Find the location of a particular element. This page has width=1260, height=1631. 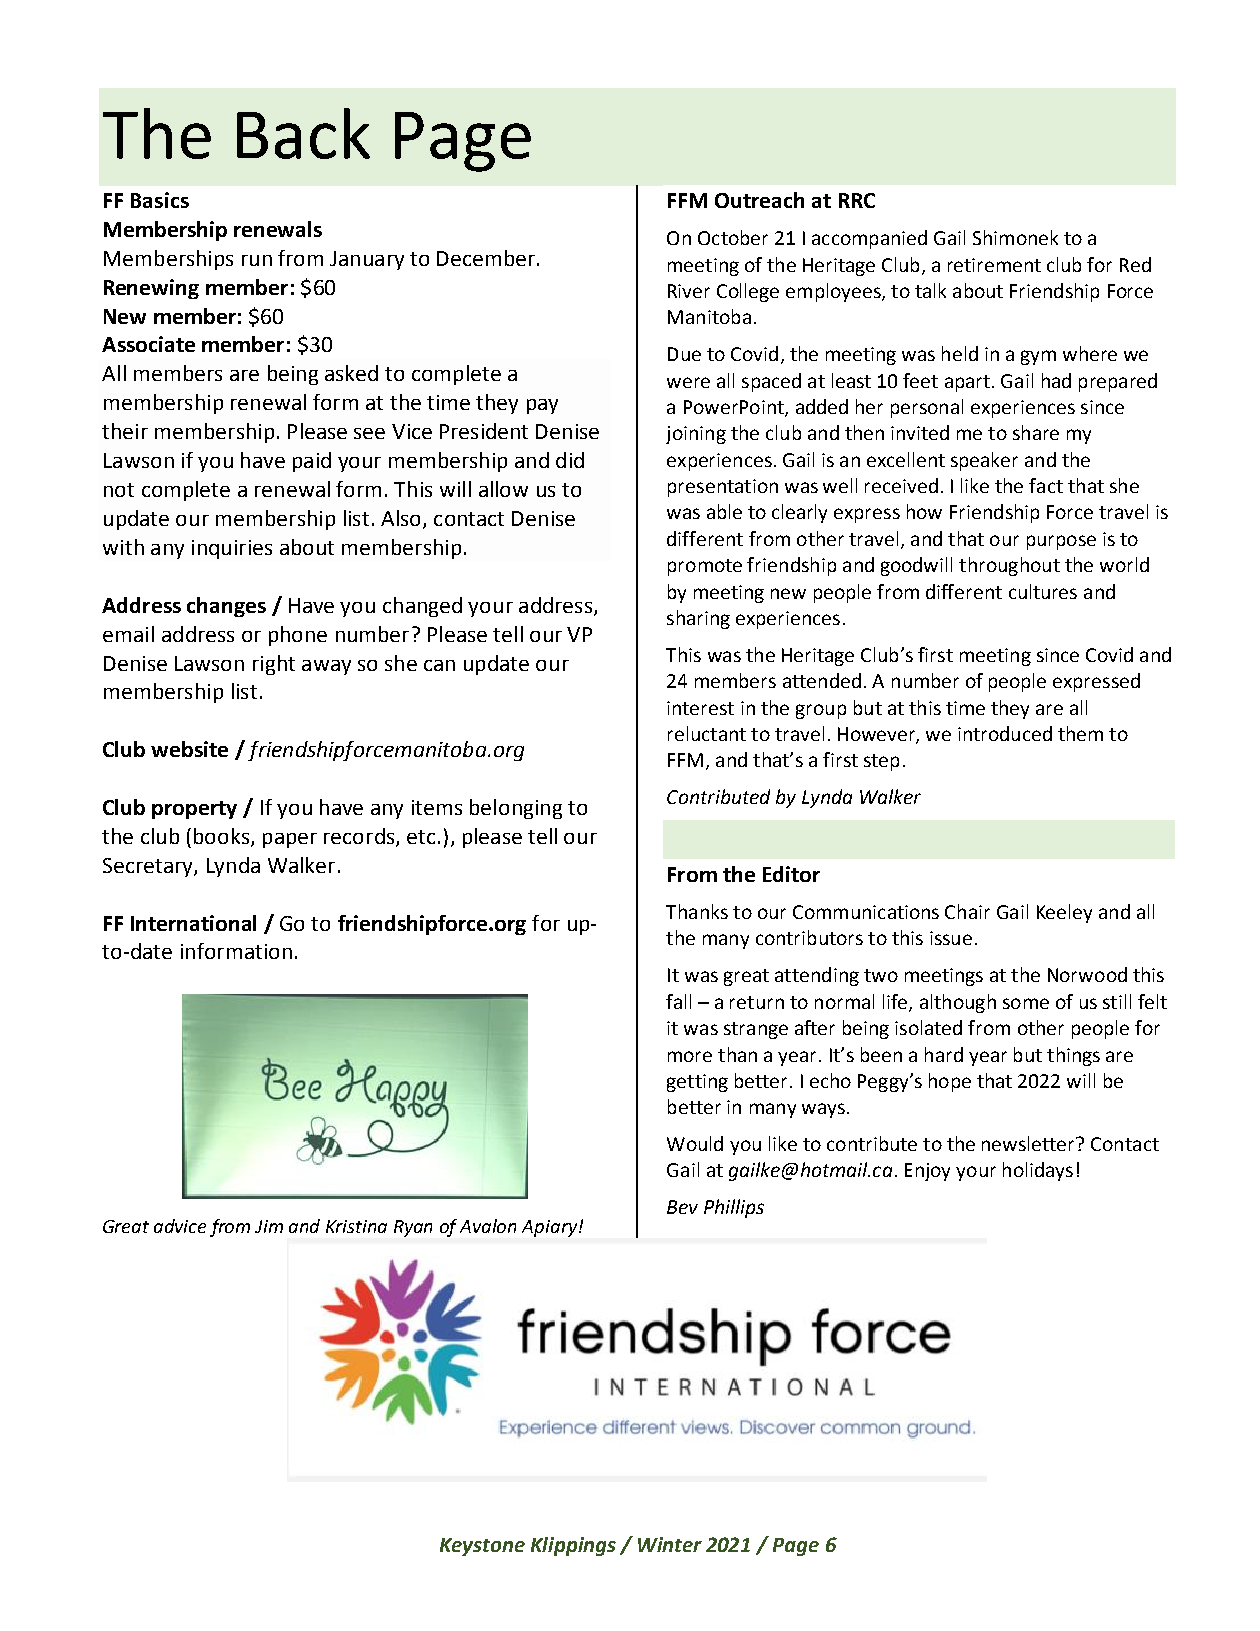

books is located at coordinates (223, 837).
